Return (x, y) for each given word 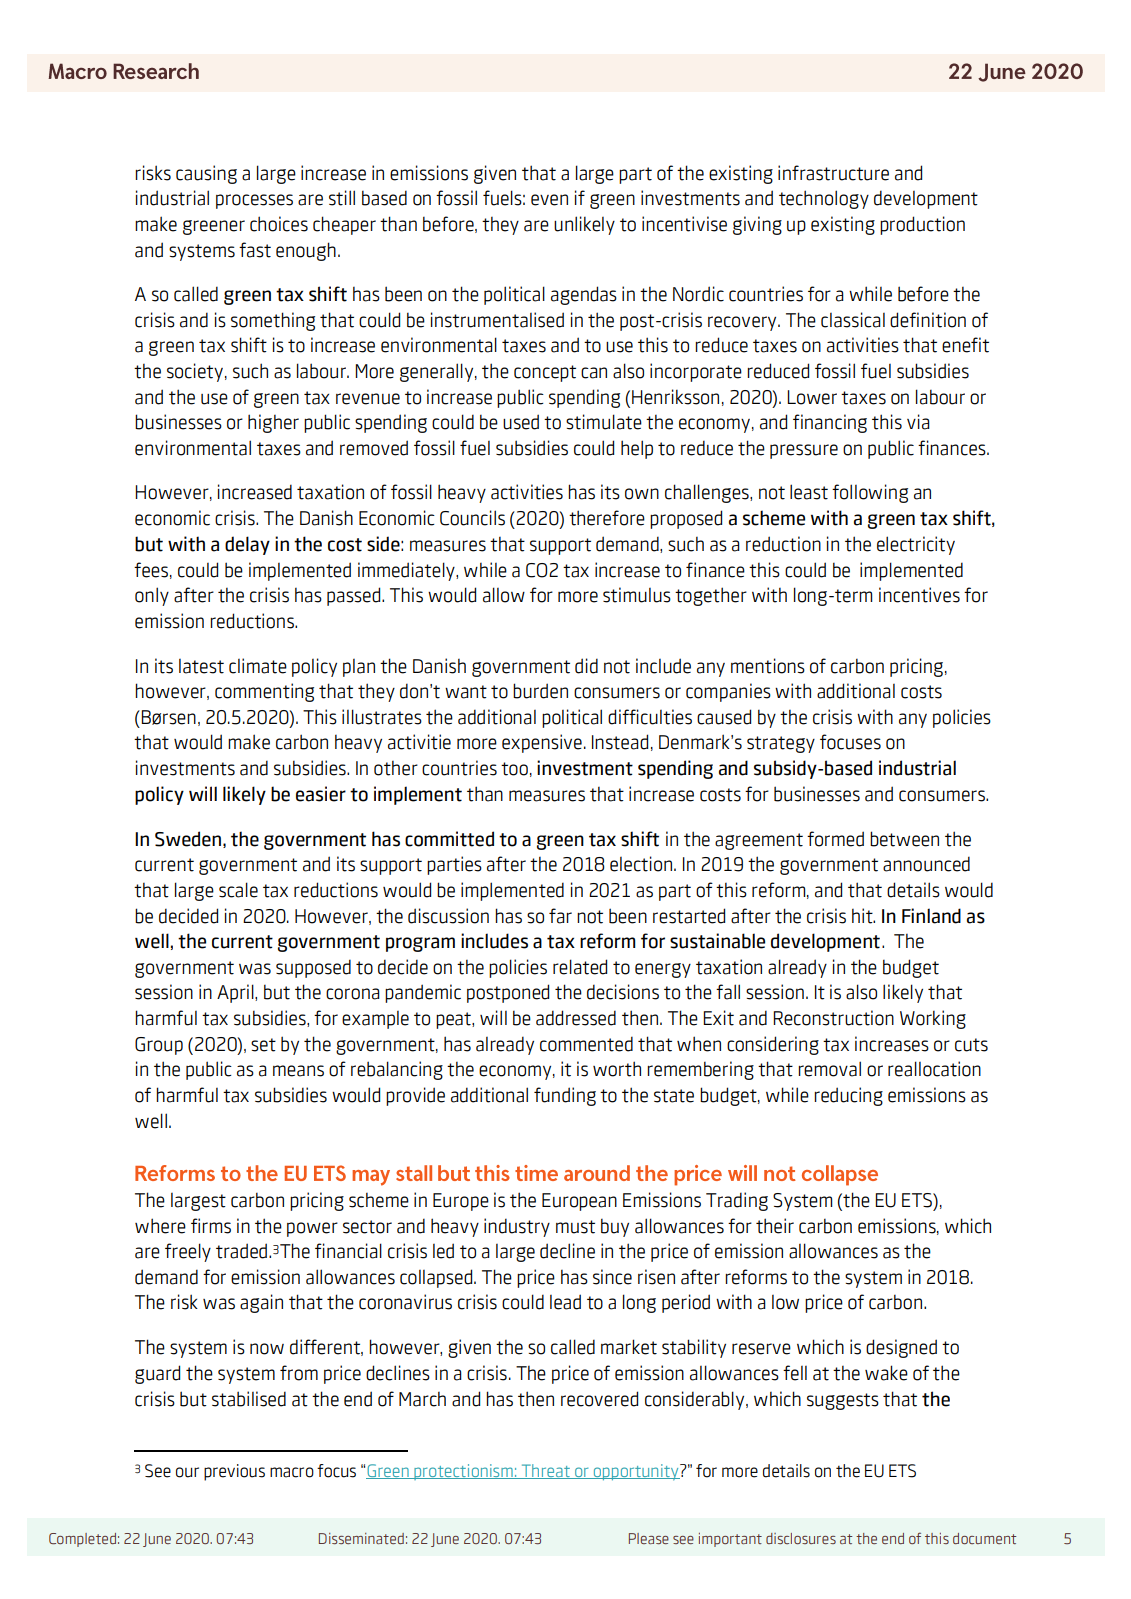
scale (238, 890)
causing (206, 174)
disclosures (801, 1538)
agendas (584, 295)
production (922, 225)
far (560, 916)
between (904, 839)
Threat (545, 1471)
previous (234, 1472)
